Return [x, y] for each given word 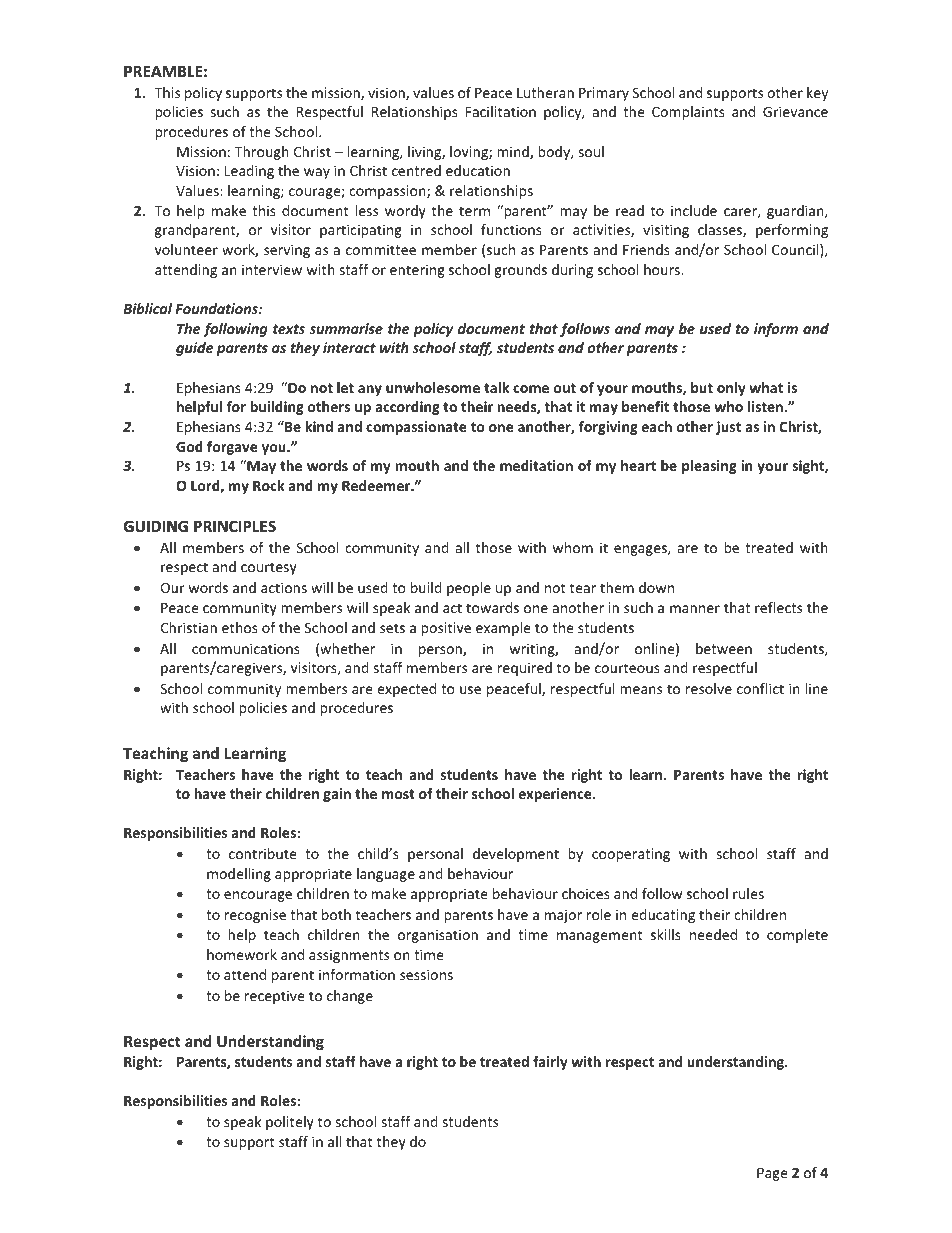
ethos [240, 627]
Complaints [688, 113]
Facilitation [501, 111]
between [724, 648]
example [503, 629]
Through [261, 153]
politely [290, 1123]
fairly [550, 1063]
